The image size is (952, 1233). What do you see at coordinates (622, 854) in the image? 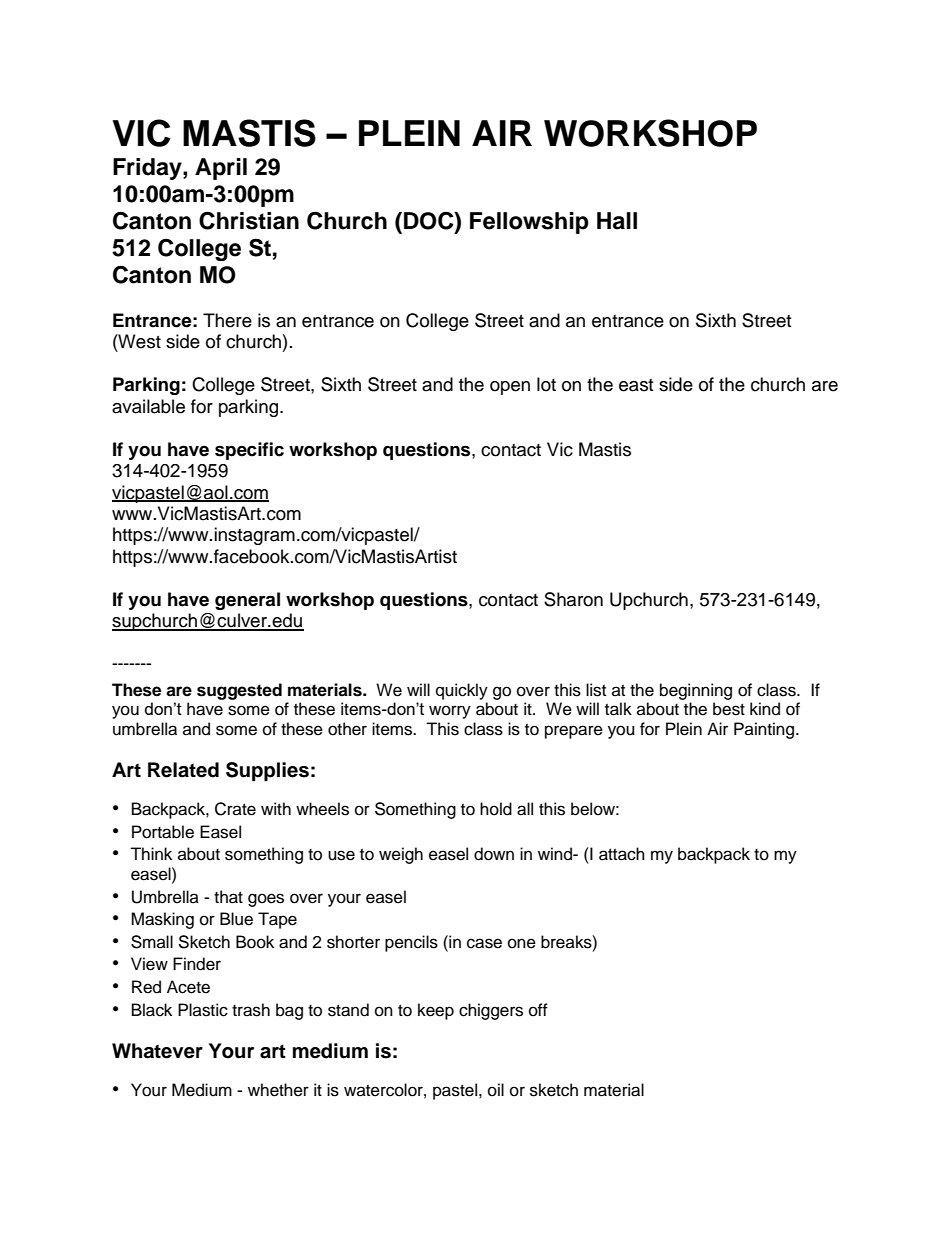
I see `attach` at bounding box center [622, 854].
